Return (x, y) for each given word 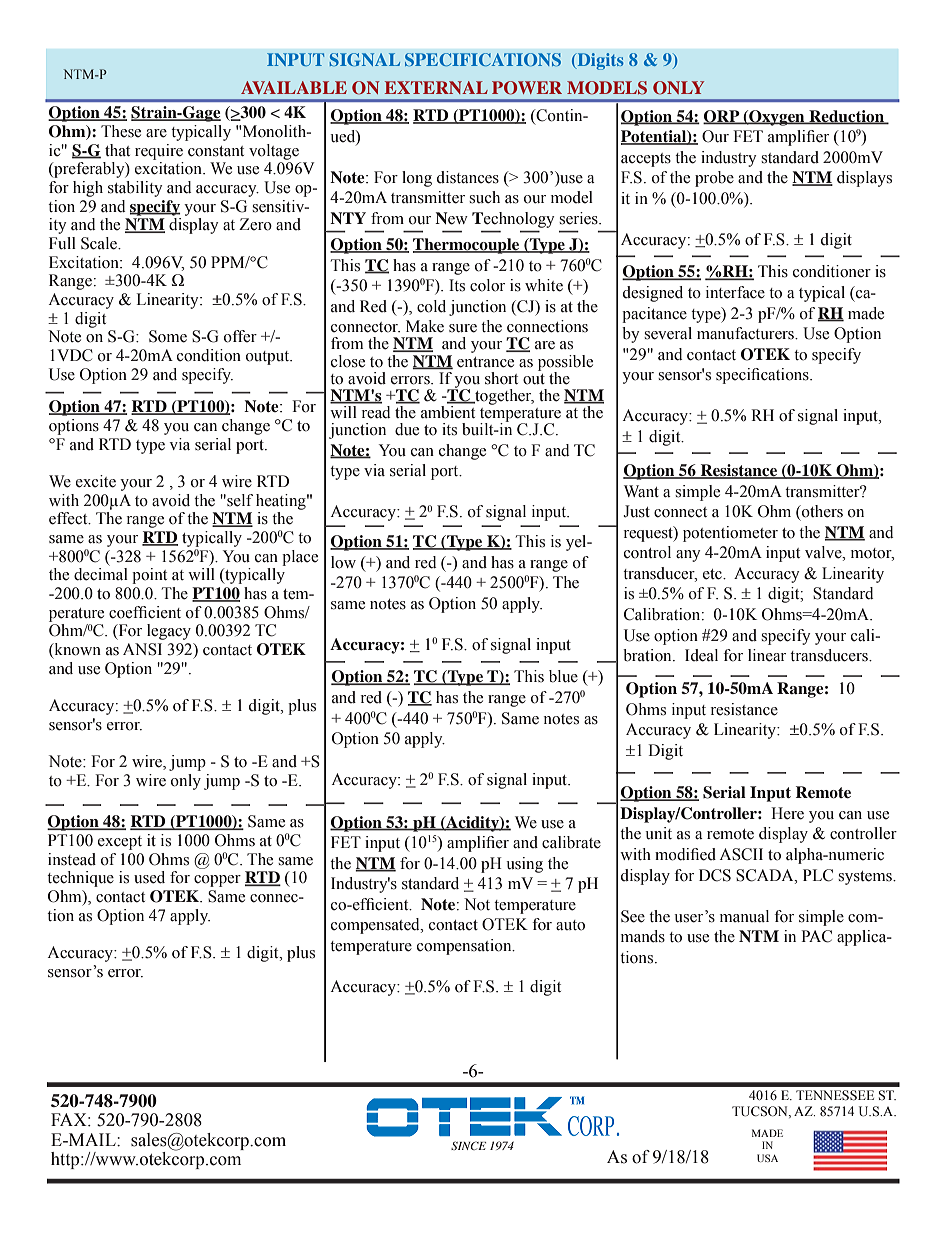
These (121, 131)
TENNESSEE (835, 1095)
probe (714, 179)
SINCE (468, 1145)
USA (767, 1158)
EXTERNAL (436, 87)
